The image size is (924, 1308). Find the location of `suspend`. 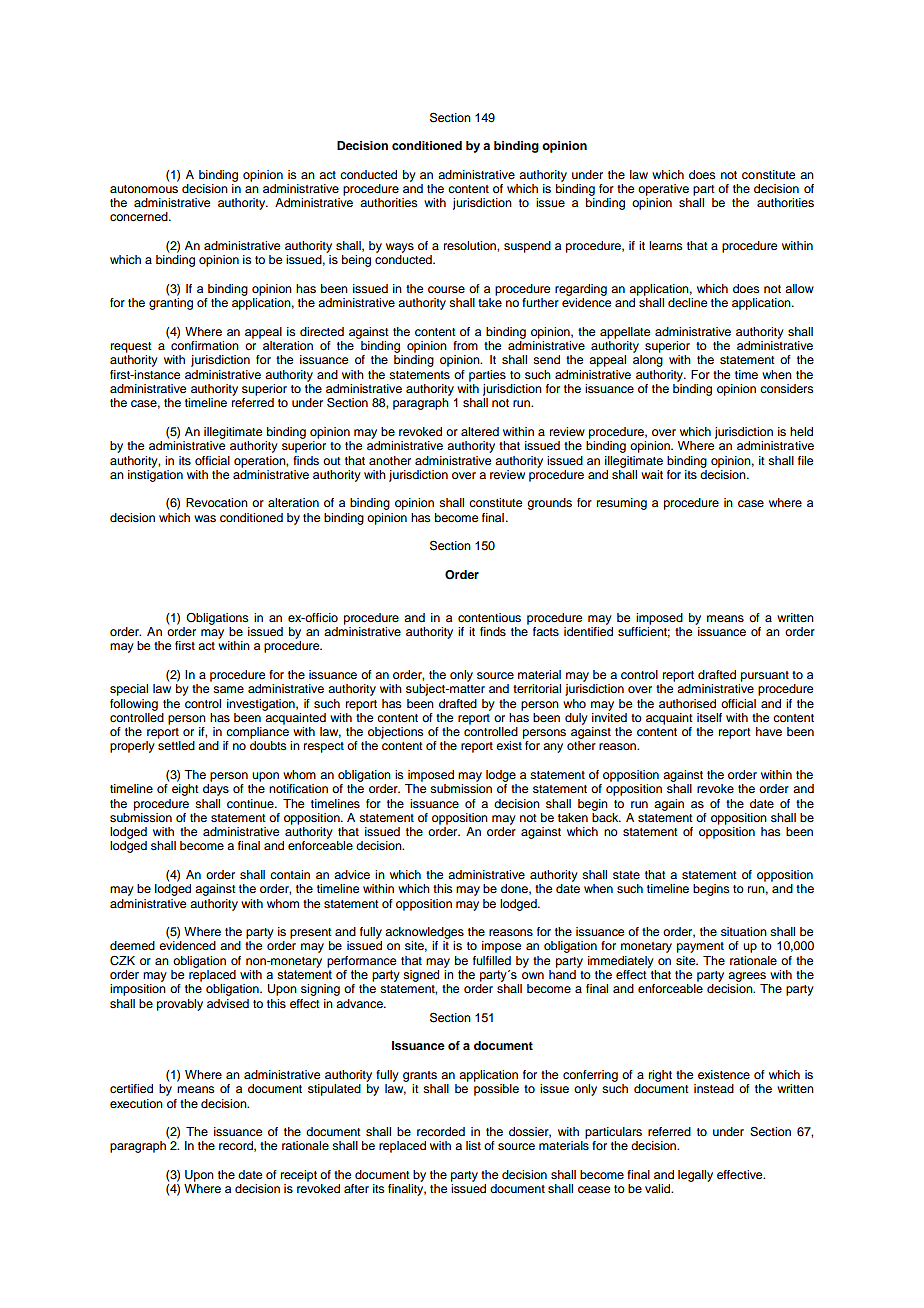

suspend is located at coordinates (527, 247).
